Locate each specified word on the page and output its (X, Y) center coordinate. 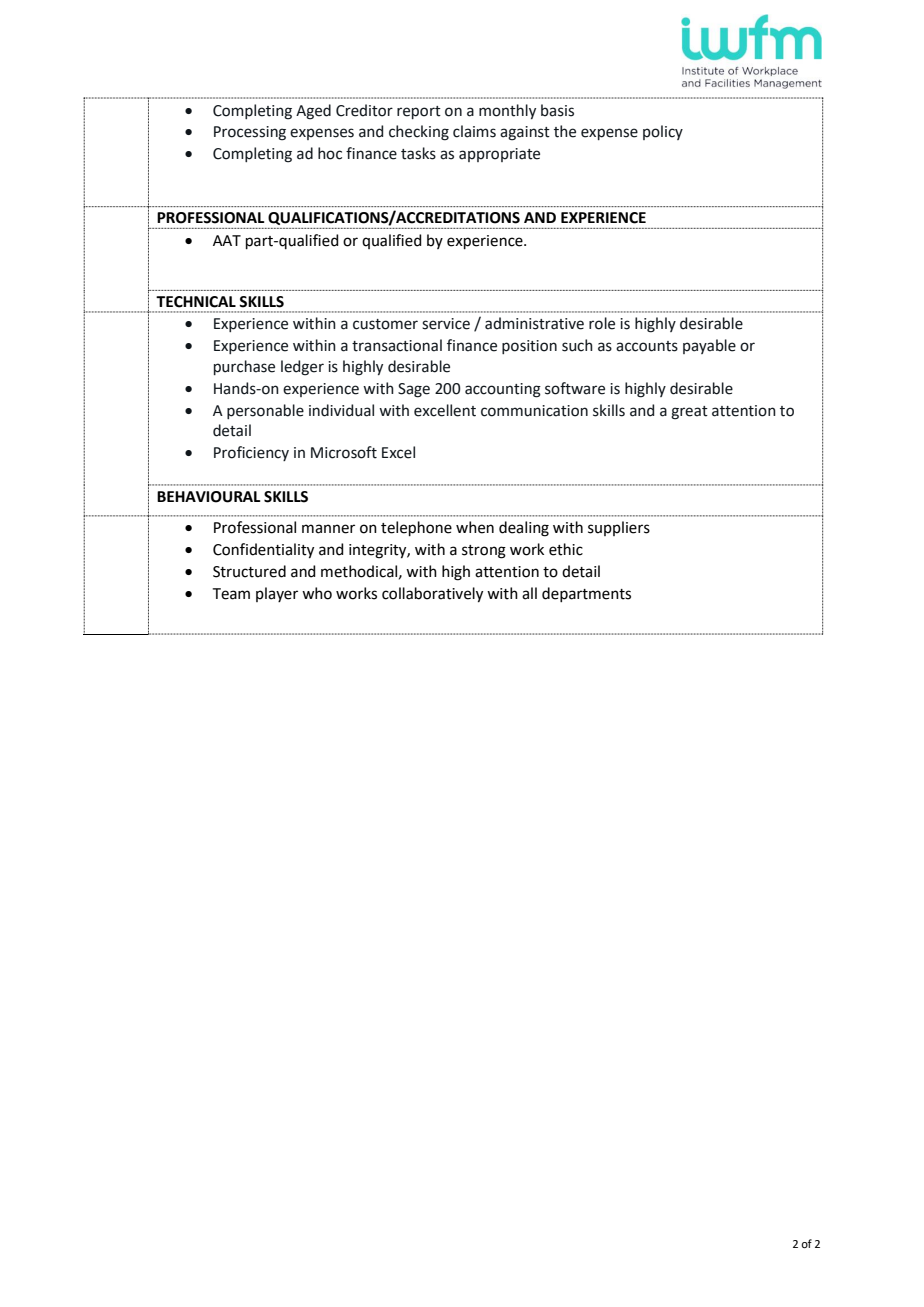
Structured (249, 571)
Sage (414, 390)
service (446, 324)
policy (663, 132)
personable (265, 411)
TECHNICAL (196, 302)
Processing (250, 133)
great (689, 413)
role (602, 323)
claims (474, 131)
